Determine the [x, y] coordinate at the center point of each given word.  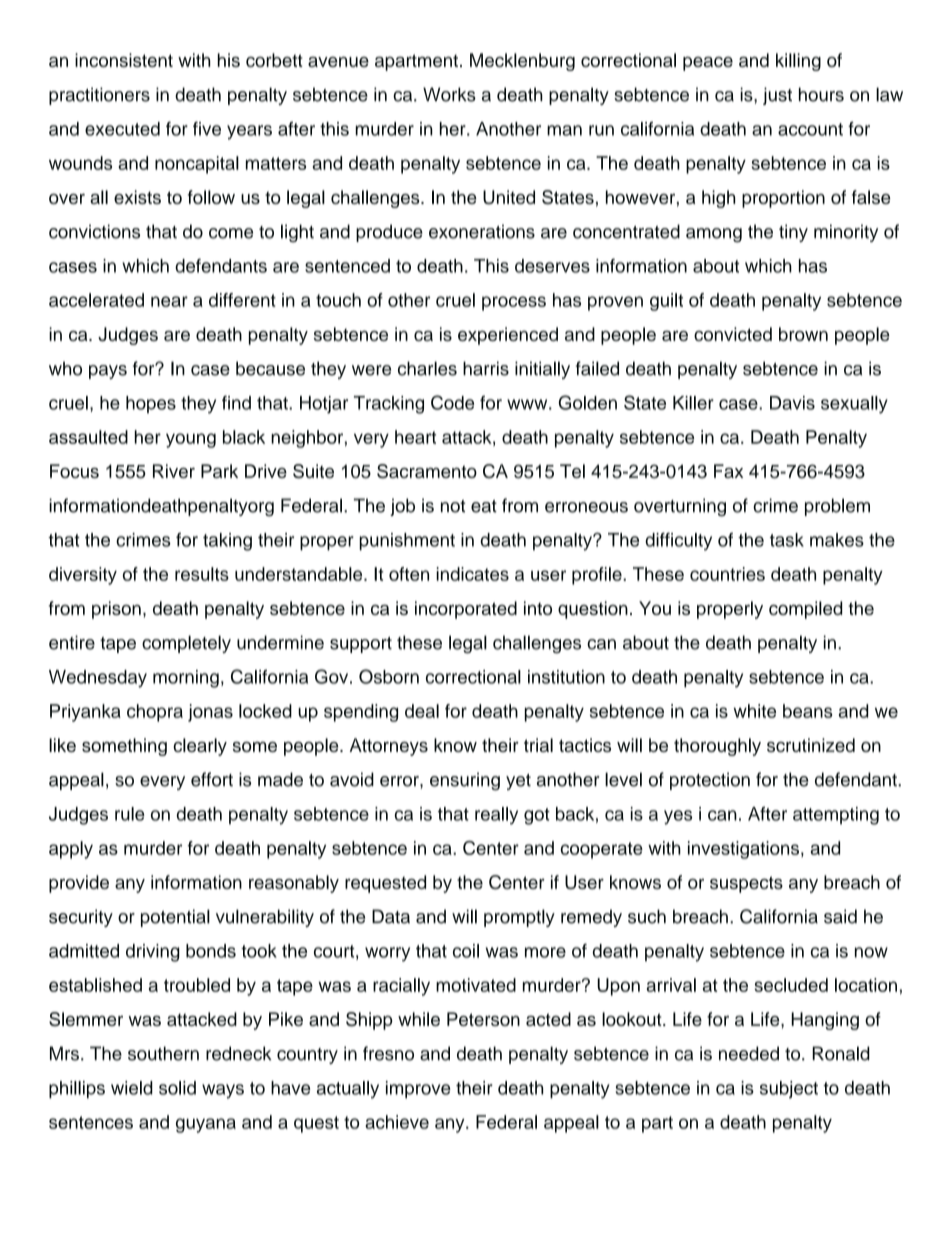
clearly [200, 747]
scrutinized [811, 745]
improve [418, 1090]
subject [789, 1090]
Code [452, 402]
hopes [151, 405]
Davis [792, 403]
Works [449, 94]
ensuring [465, 781]
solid [177, 1088]
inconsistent [124, 60]
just [777, 96]
